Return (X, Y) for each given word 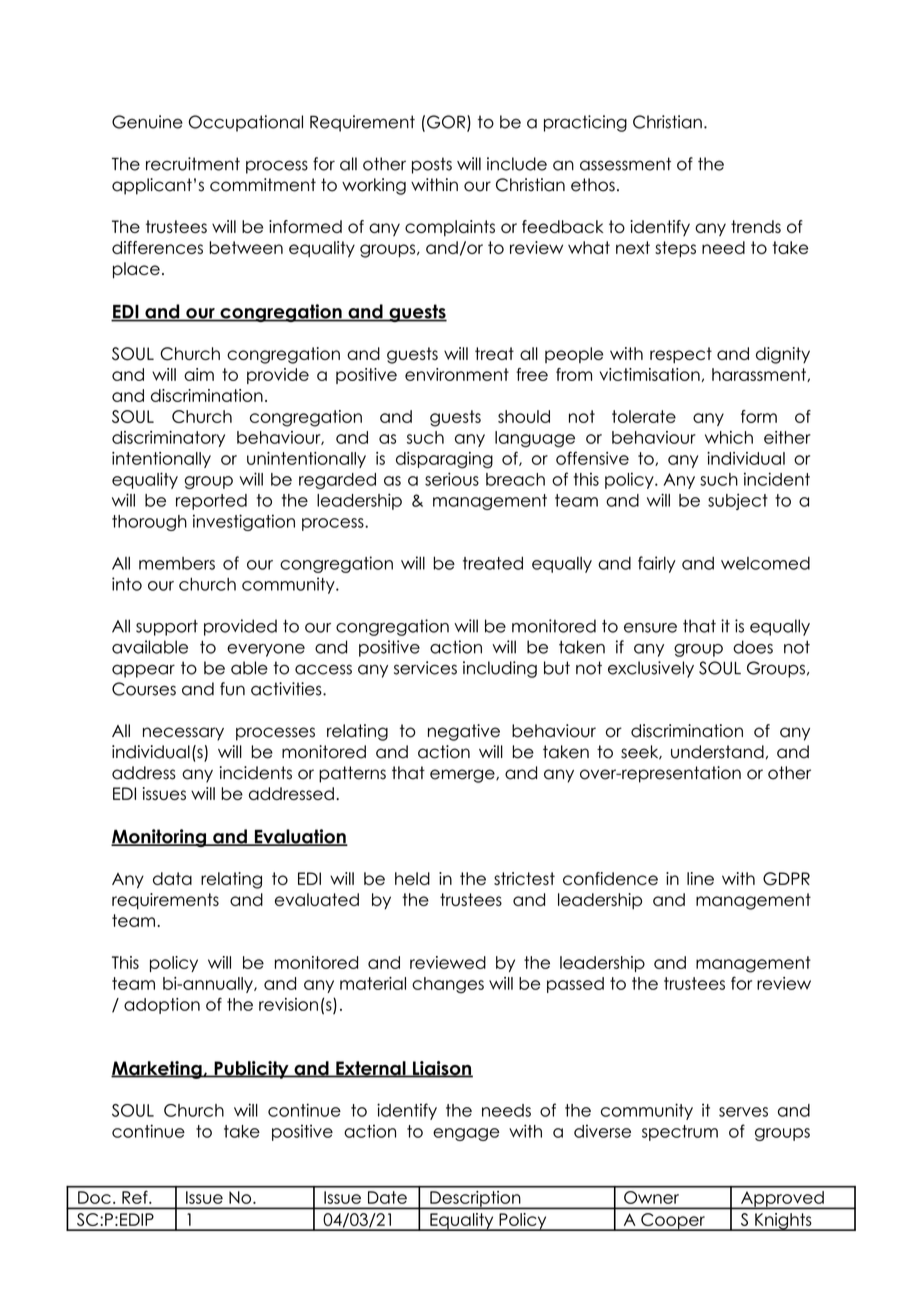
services (425, 668)
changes (448, 985)
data (172, 878)
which (729, 437)
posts (432, 165)
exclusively (651, 669)
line (700, 878)
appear (143, 671)
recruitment (193, 164)
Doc (94, 1197)
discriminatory (168, 439)
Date (387, 1197)
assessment (625, 164)
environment (457, 374)
